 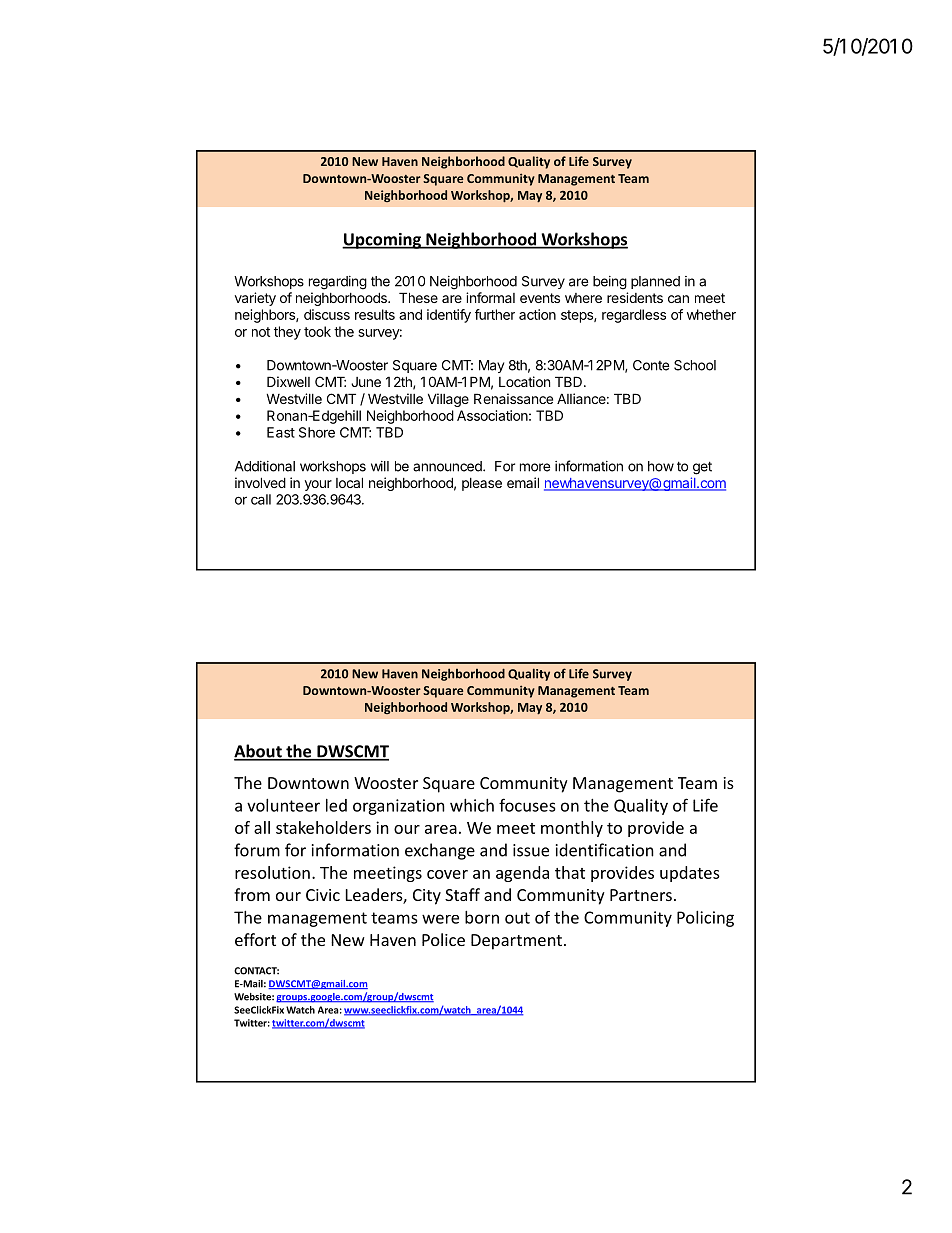 I want to click on get, so click(x=702, y=468).
